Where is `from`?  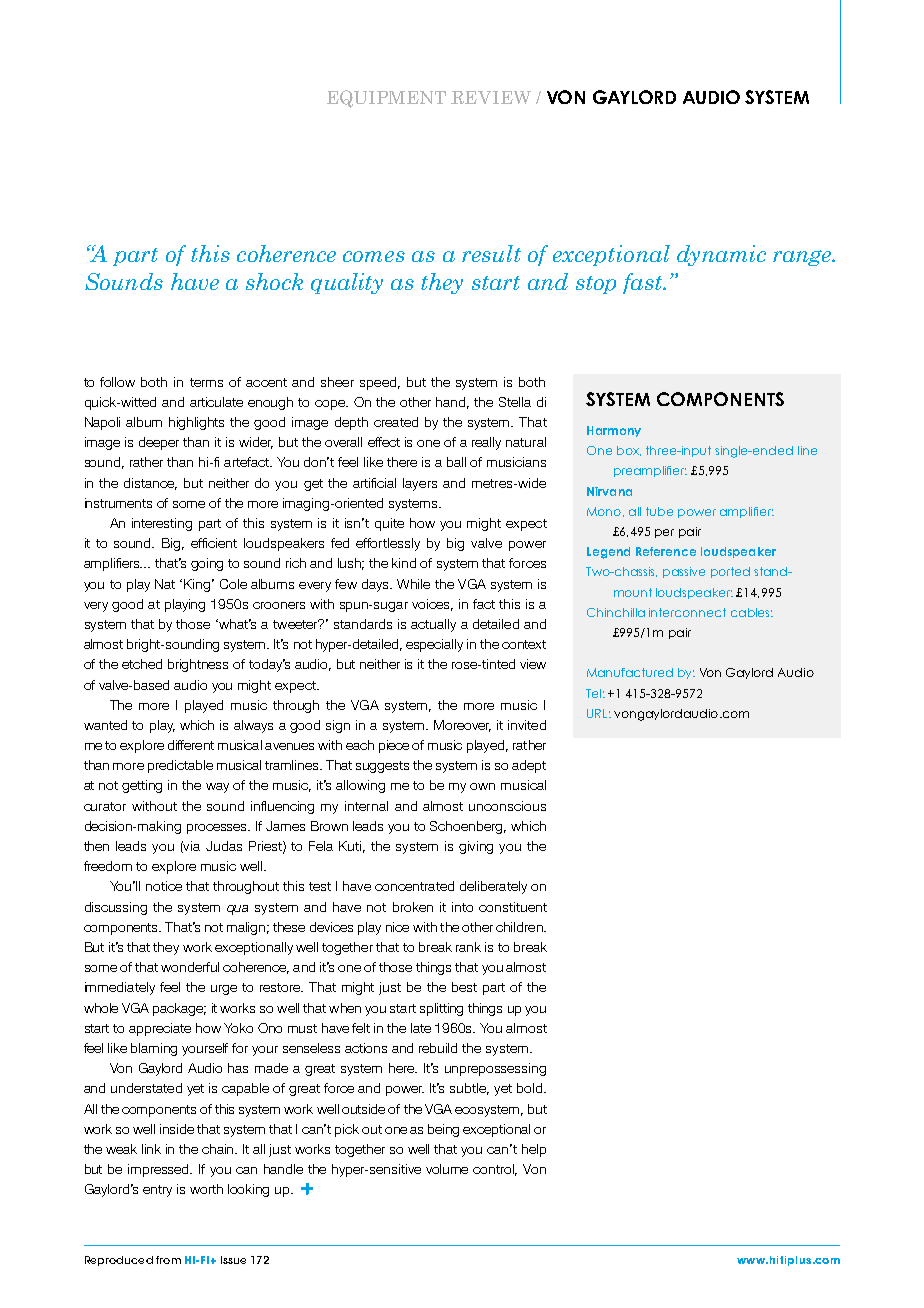
from is located at coordinates (168, 1260).
